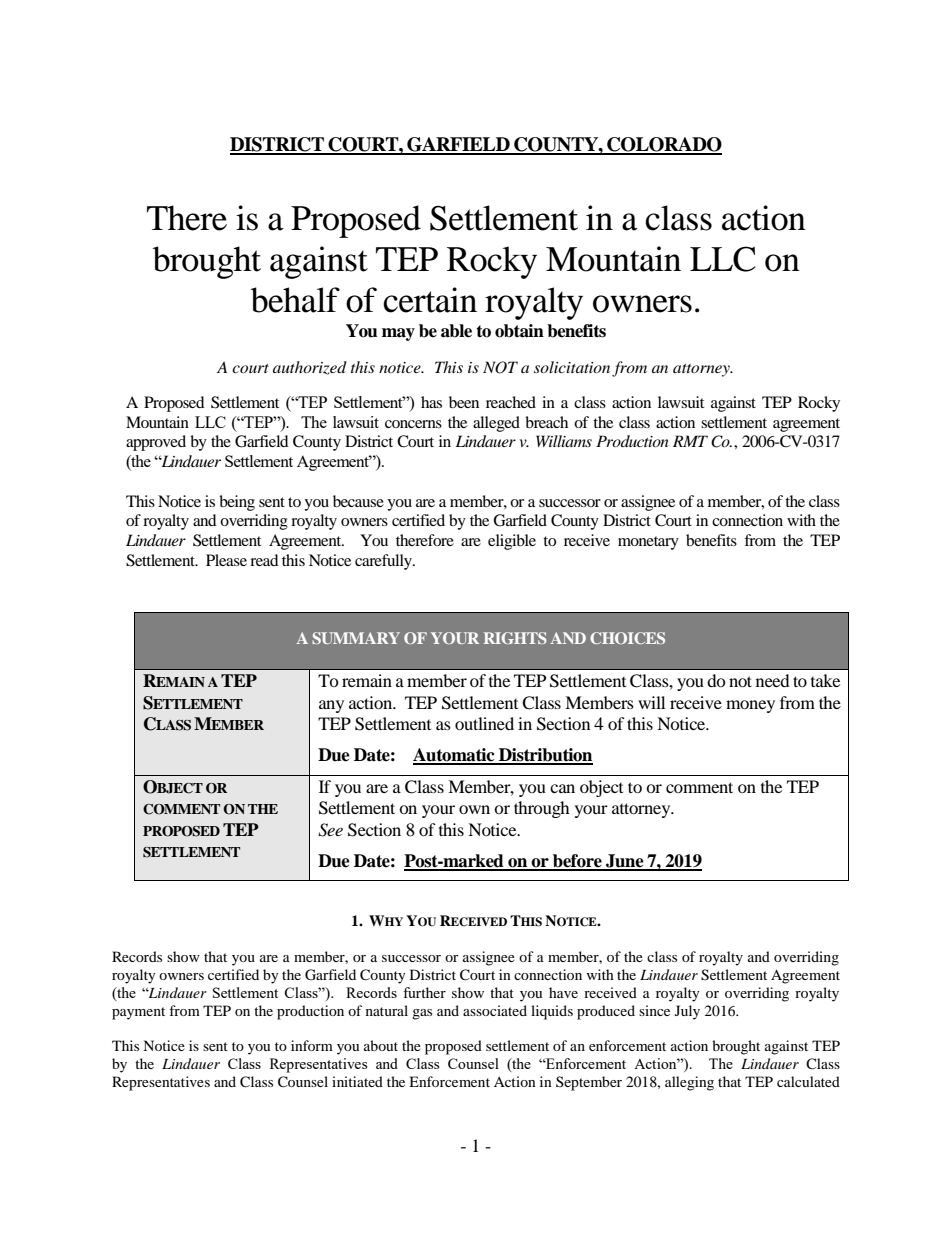  Describe the element at coordinates (663, 145) in the page. I see `COLORADO` at that location.
